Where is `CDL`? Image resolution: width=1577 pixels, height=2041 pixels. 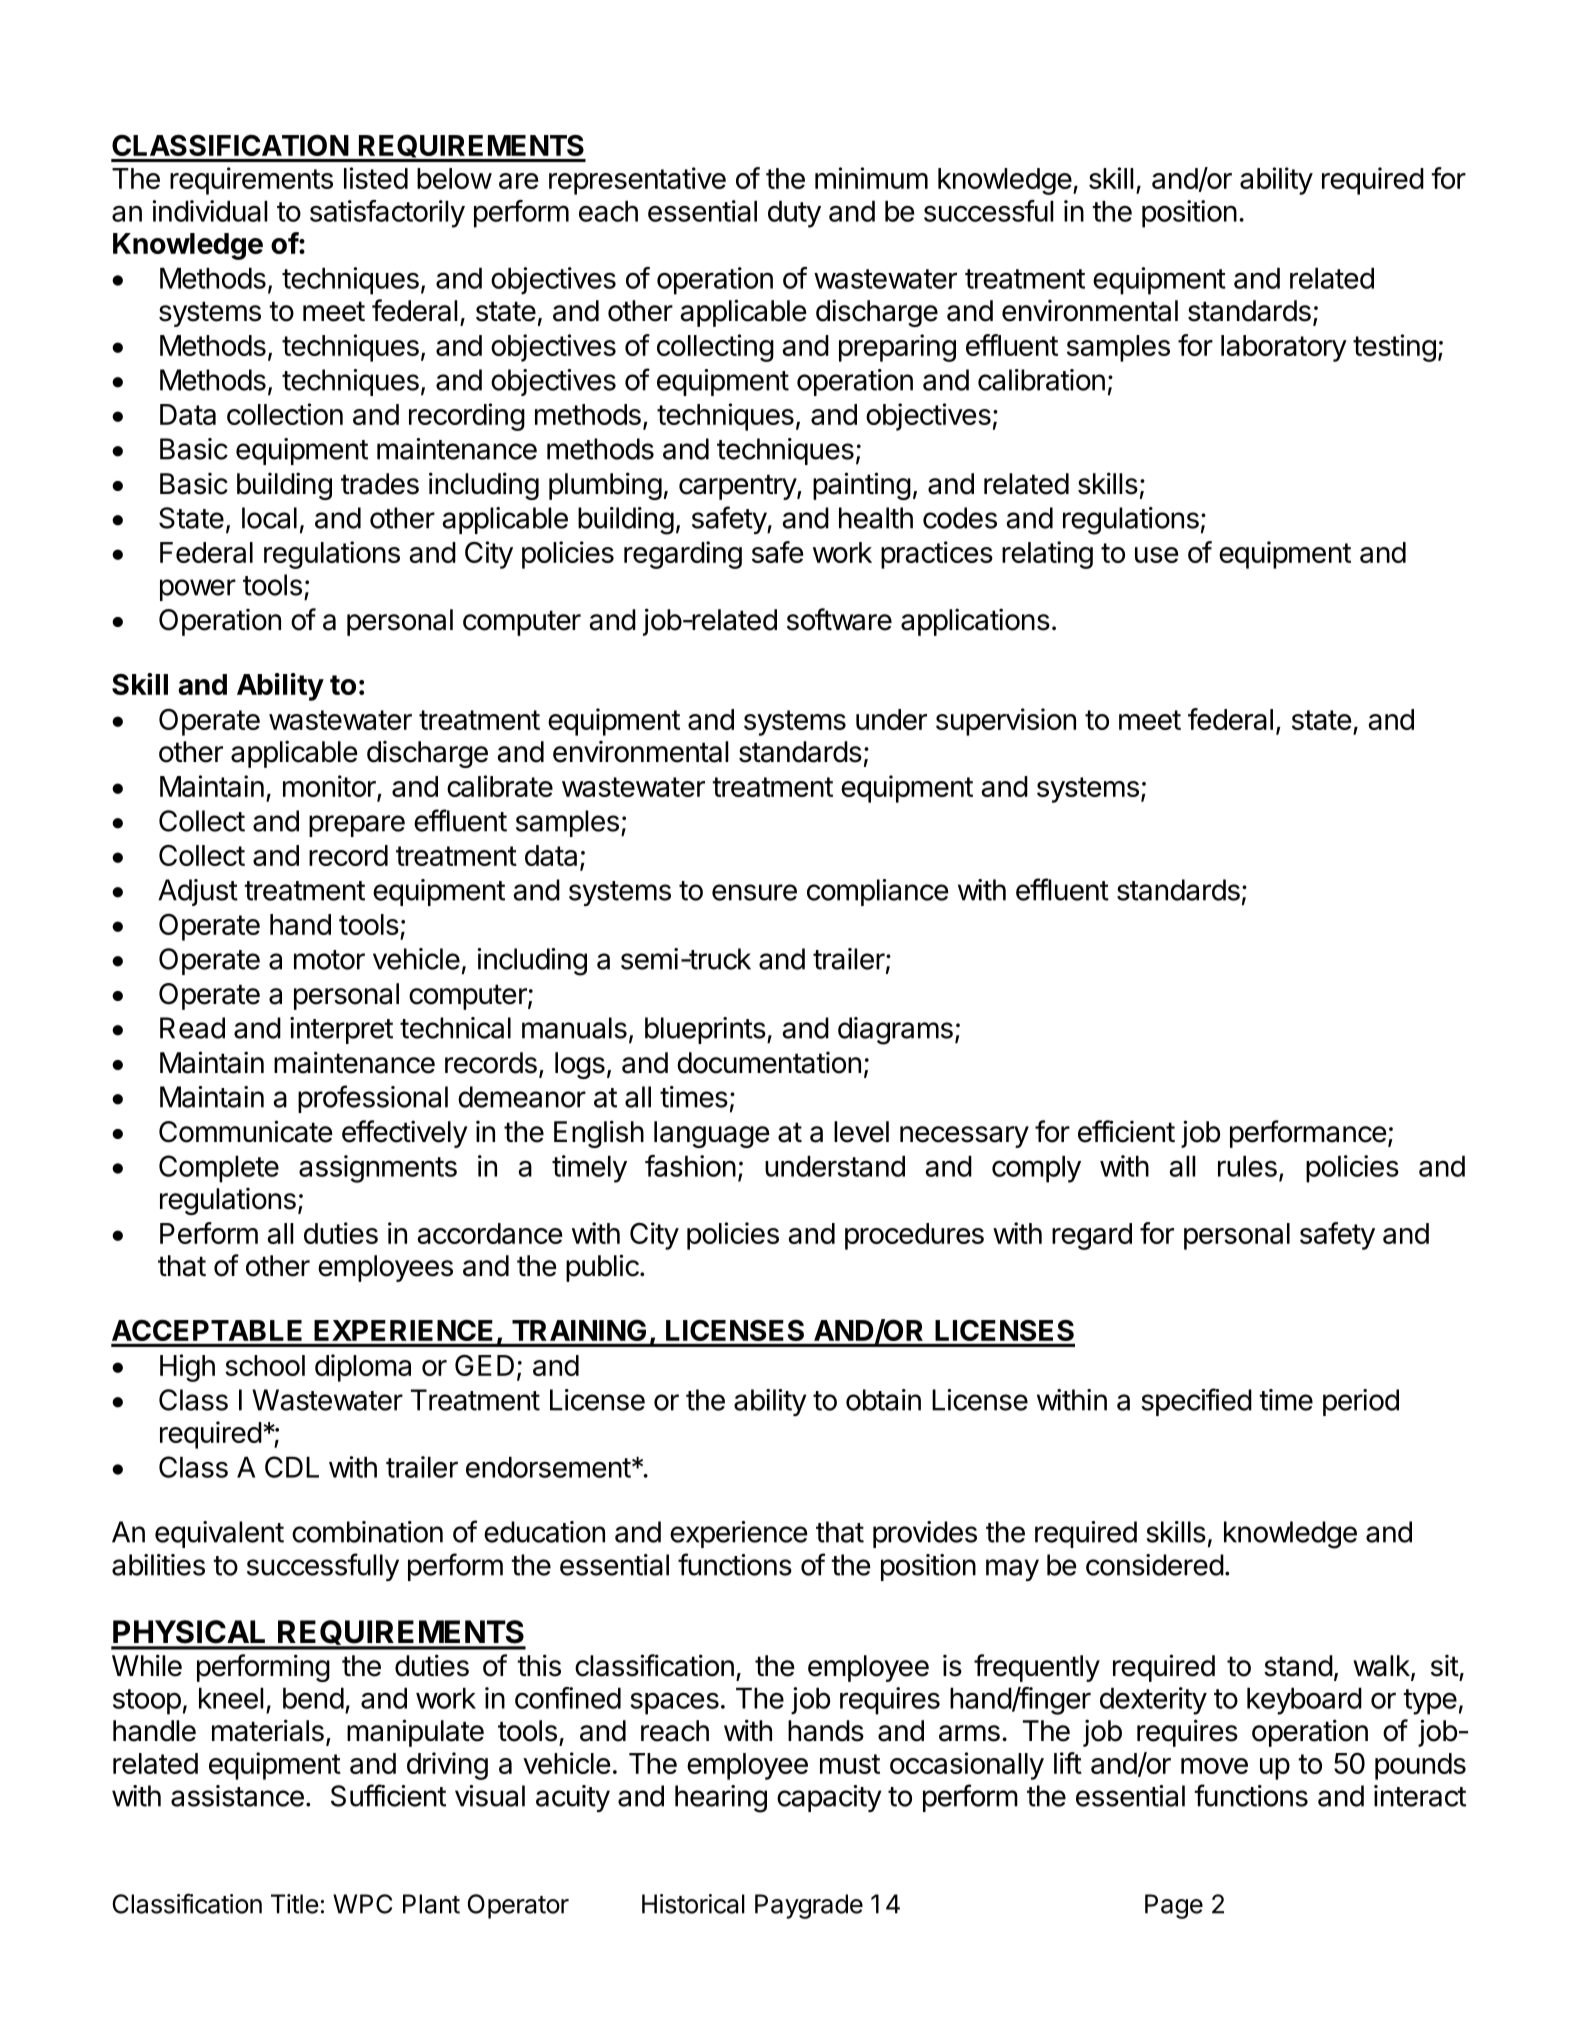
CDL is located at coordinates (292, 1467).
